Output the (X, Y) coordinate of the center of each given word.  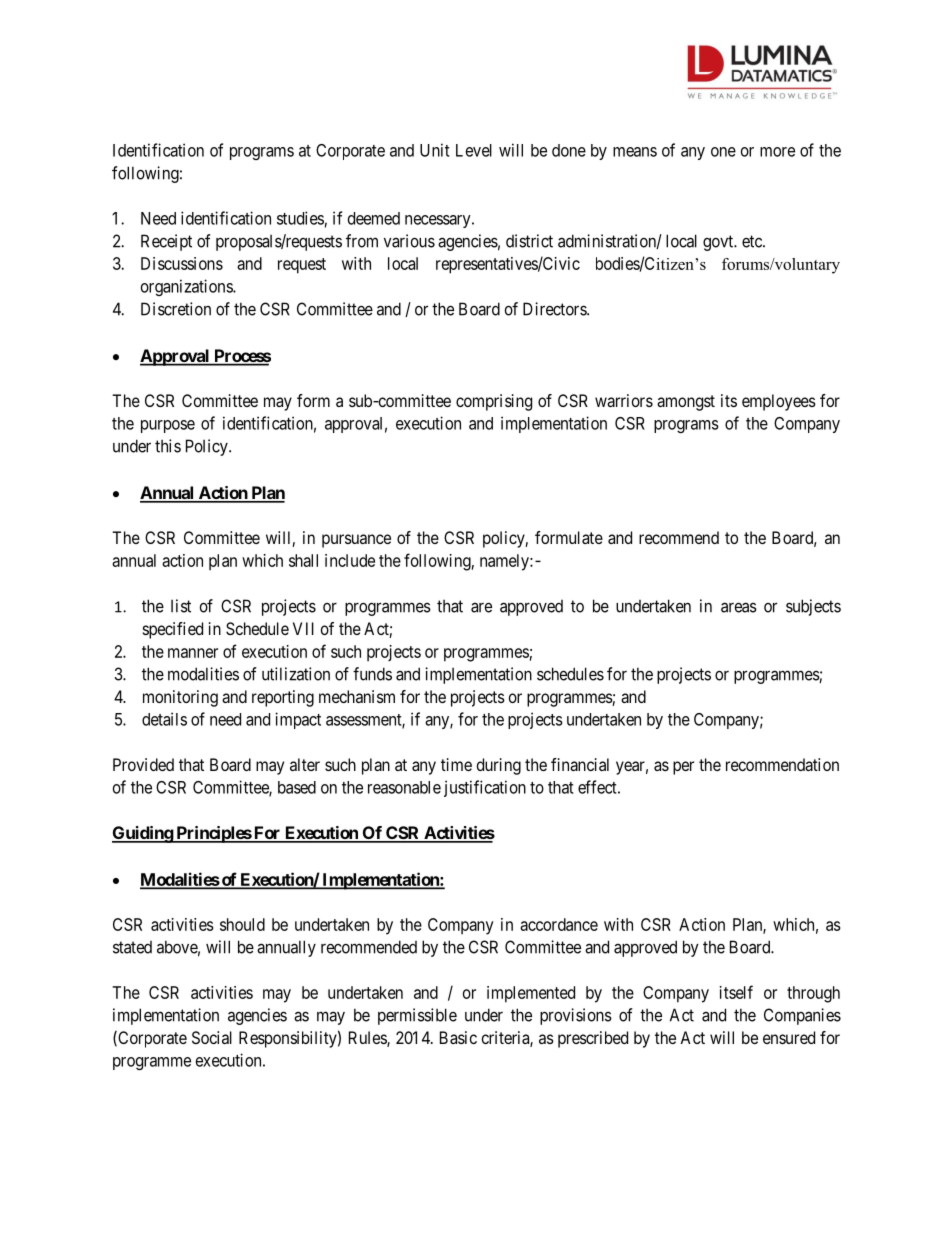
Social (212, 1037)
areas (739, 607)
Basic (458, 1037)
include (350, 560)
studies (300, 218)
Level (474, 150)
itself (736, 992)
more (777, 152)
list (181, 606)
